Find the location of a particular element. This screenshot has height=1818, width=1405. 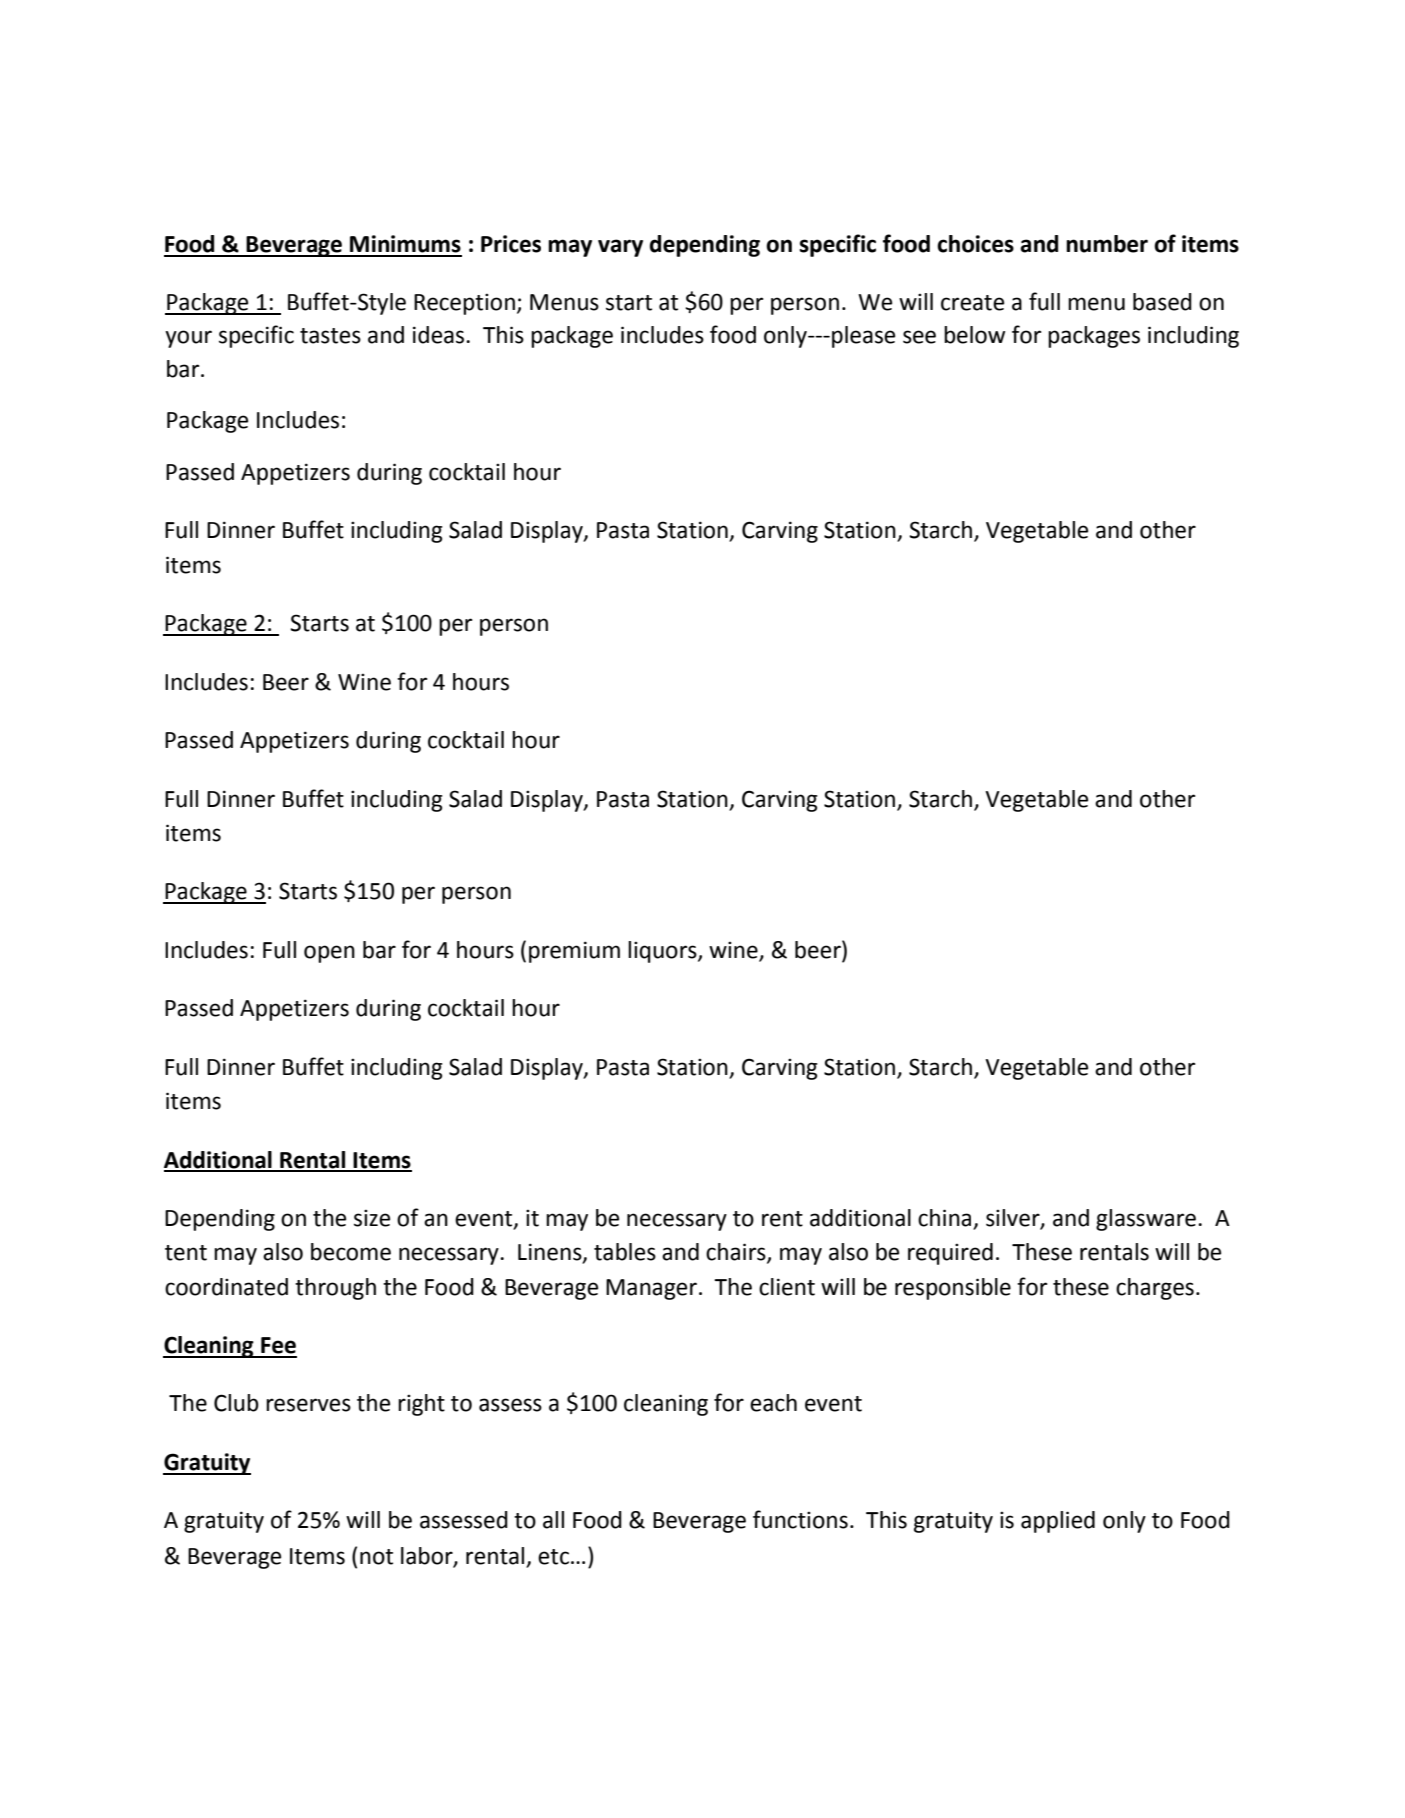

applied is located at coordinates (1058, 1522).
